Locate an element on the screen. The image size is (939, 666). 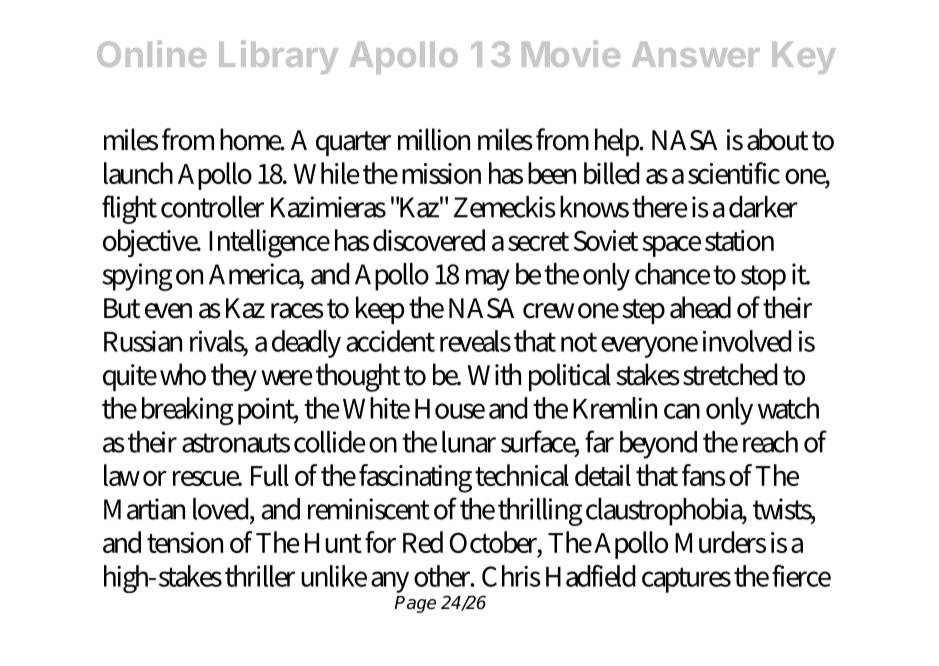
captures is located at coordinates (686, 580).
